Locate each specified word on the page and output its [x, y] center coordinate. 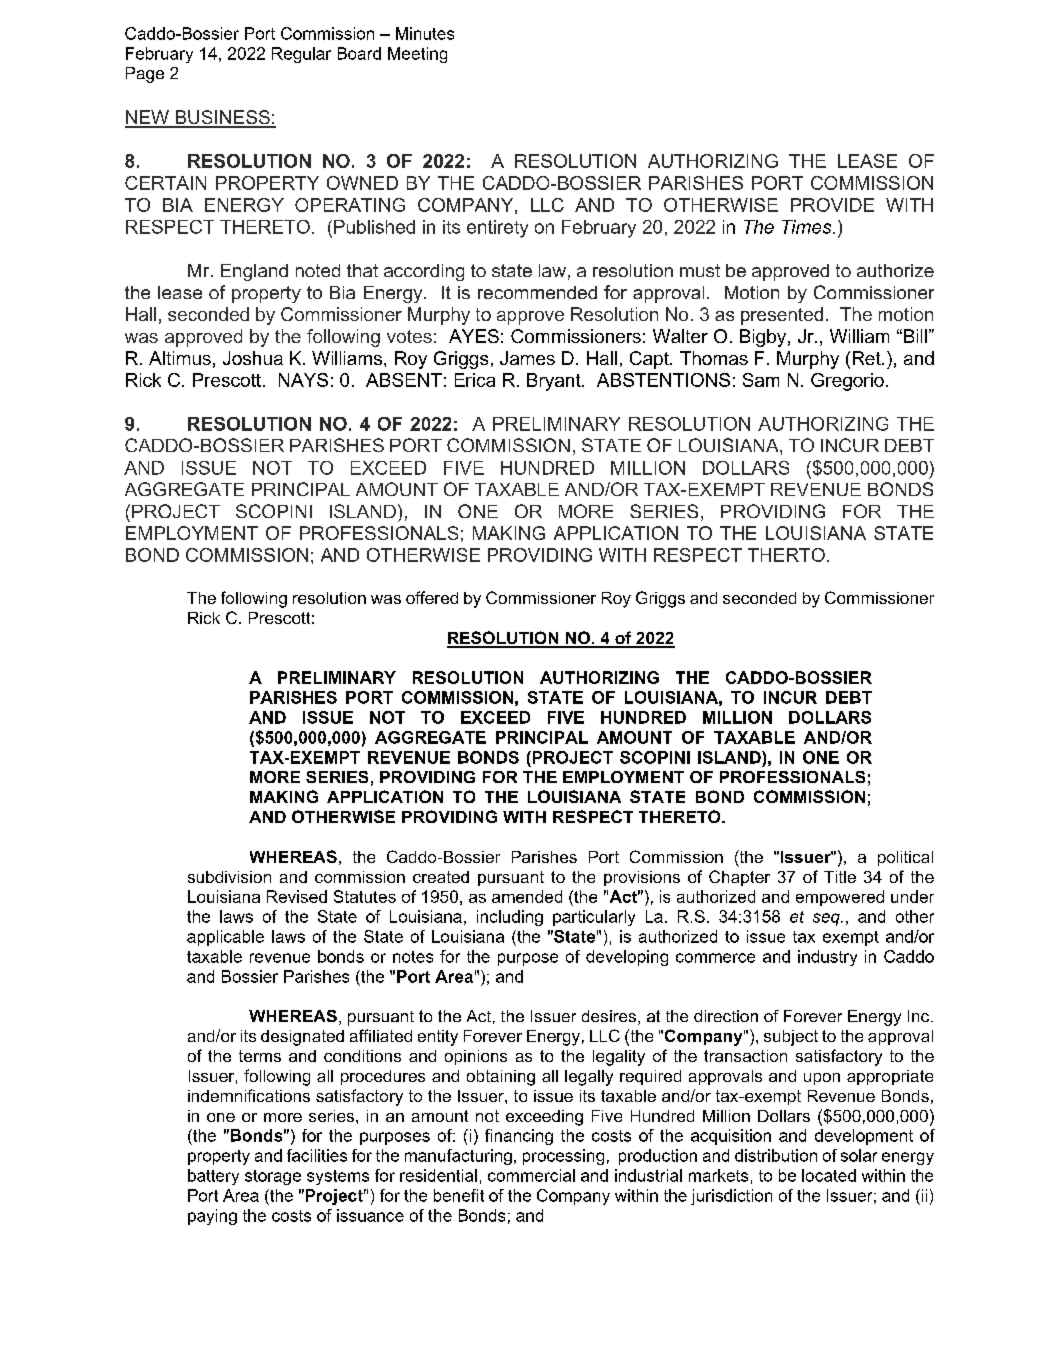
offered [432, 597]
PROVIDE [832, 205]
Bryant [555, 382]
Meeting [417, 55]
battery [213, 1177]
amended [527, 896]
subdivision [229, 877]
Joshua [253, 358]
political [905, 858]
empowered [840, 898]
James [527, 358]
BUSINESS [222, 118]
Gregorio [847, 382]
